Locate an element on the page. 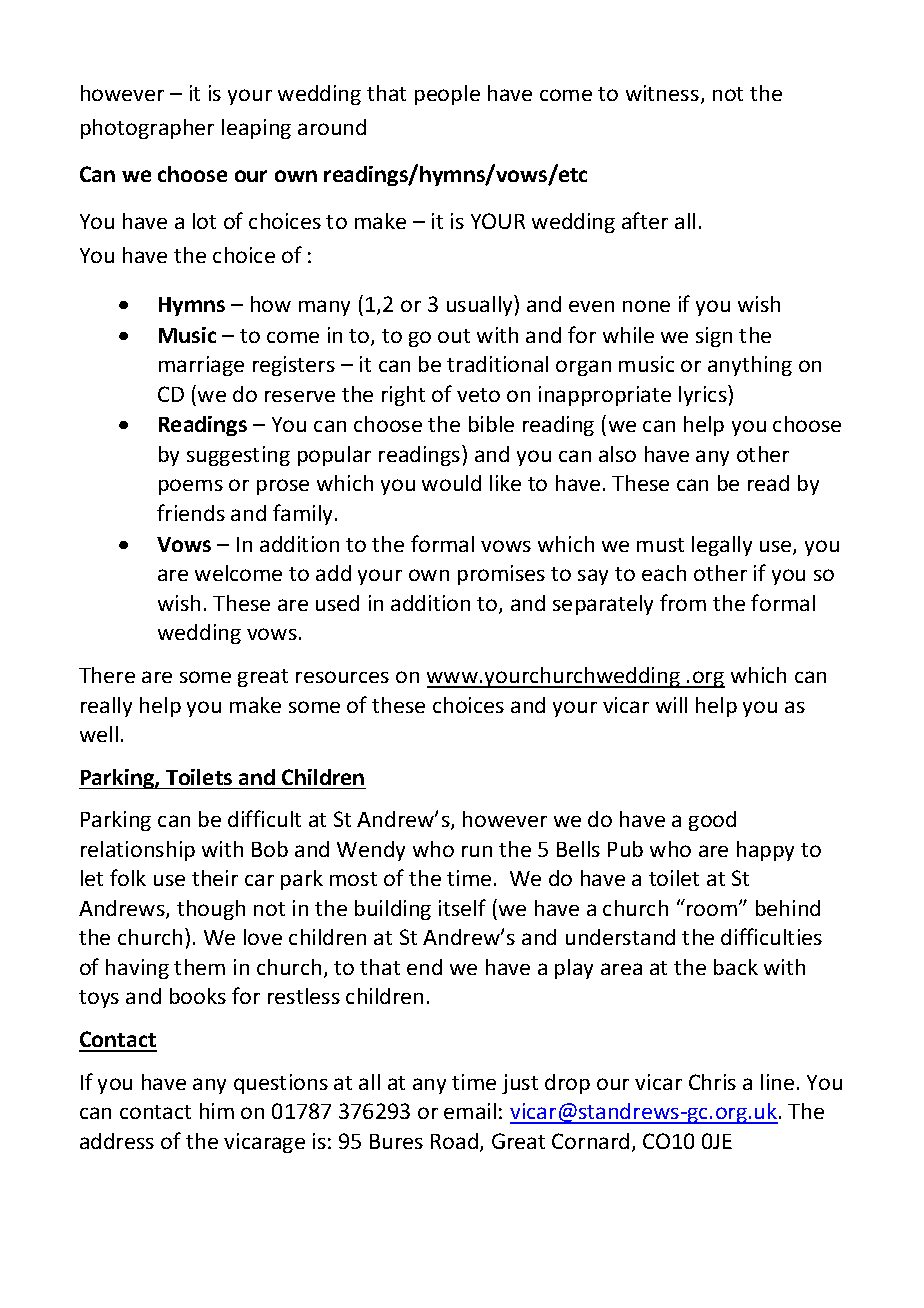 The height and width of the page is (1308, 924). from is located at coordinates (683, 602).
